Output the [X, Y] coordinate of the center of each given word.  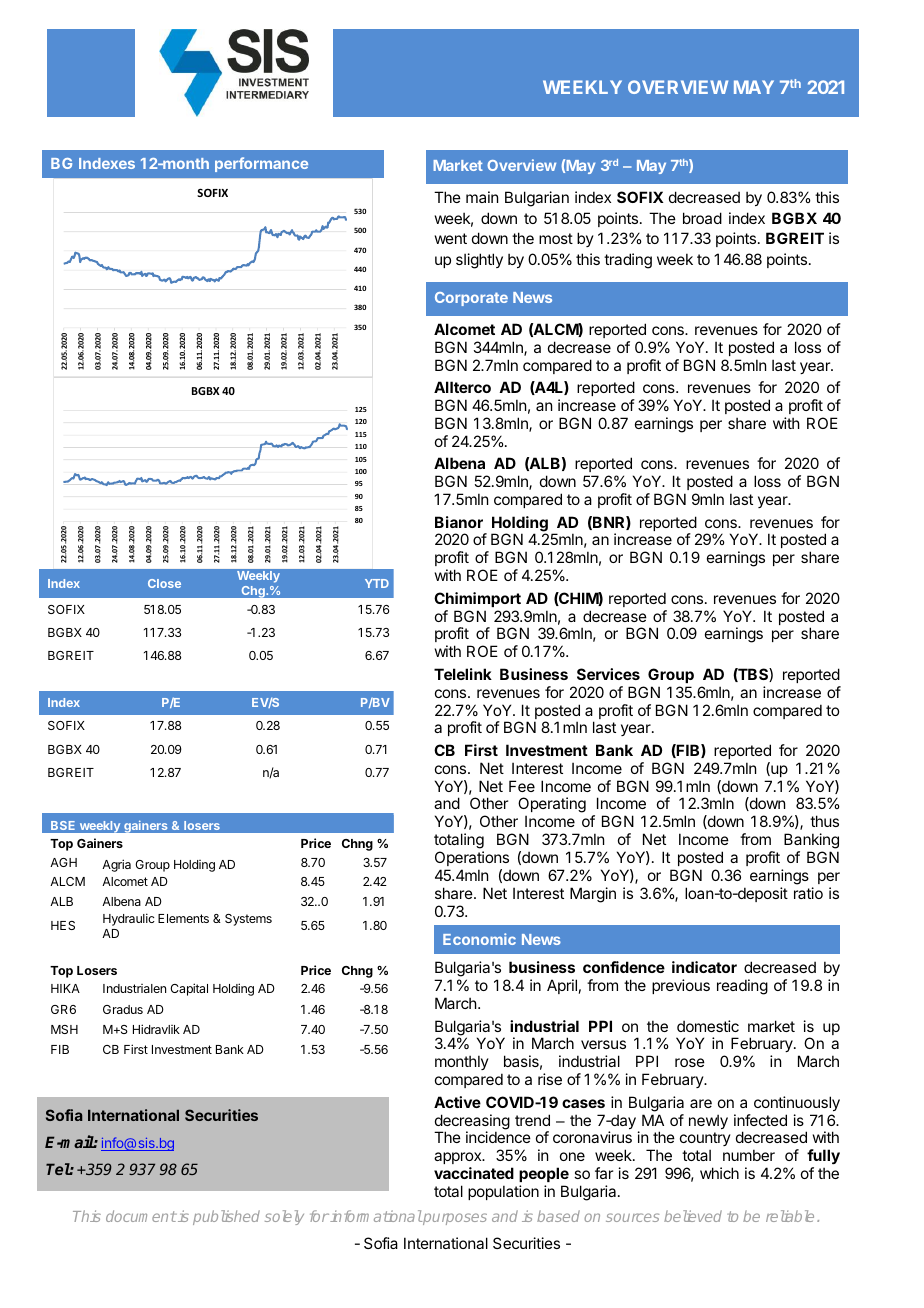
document [141, 1216]
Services [608, 674]
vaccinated [474, 1173]
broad [702, 218]
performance [261, 164]
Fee [522, 786]
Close [164, 583]
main [482, 197]
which [719, 1173]
